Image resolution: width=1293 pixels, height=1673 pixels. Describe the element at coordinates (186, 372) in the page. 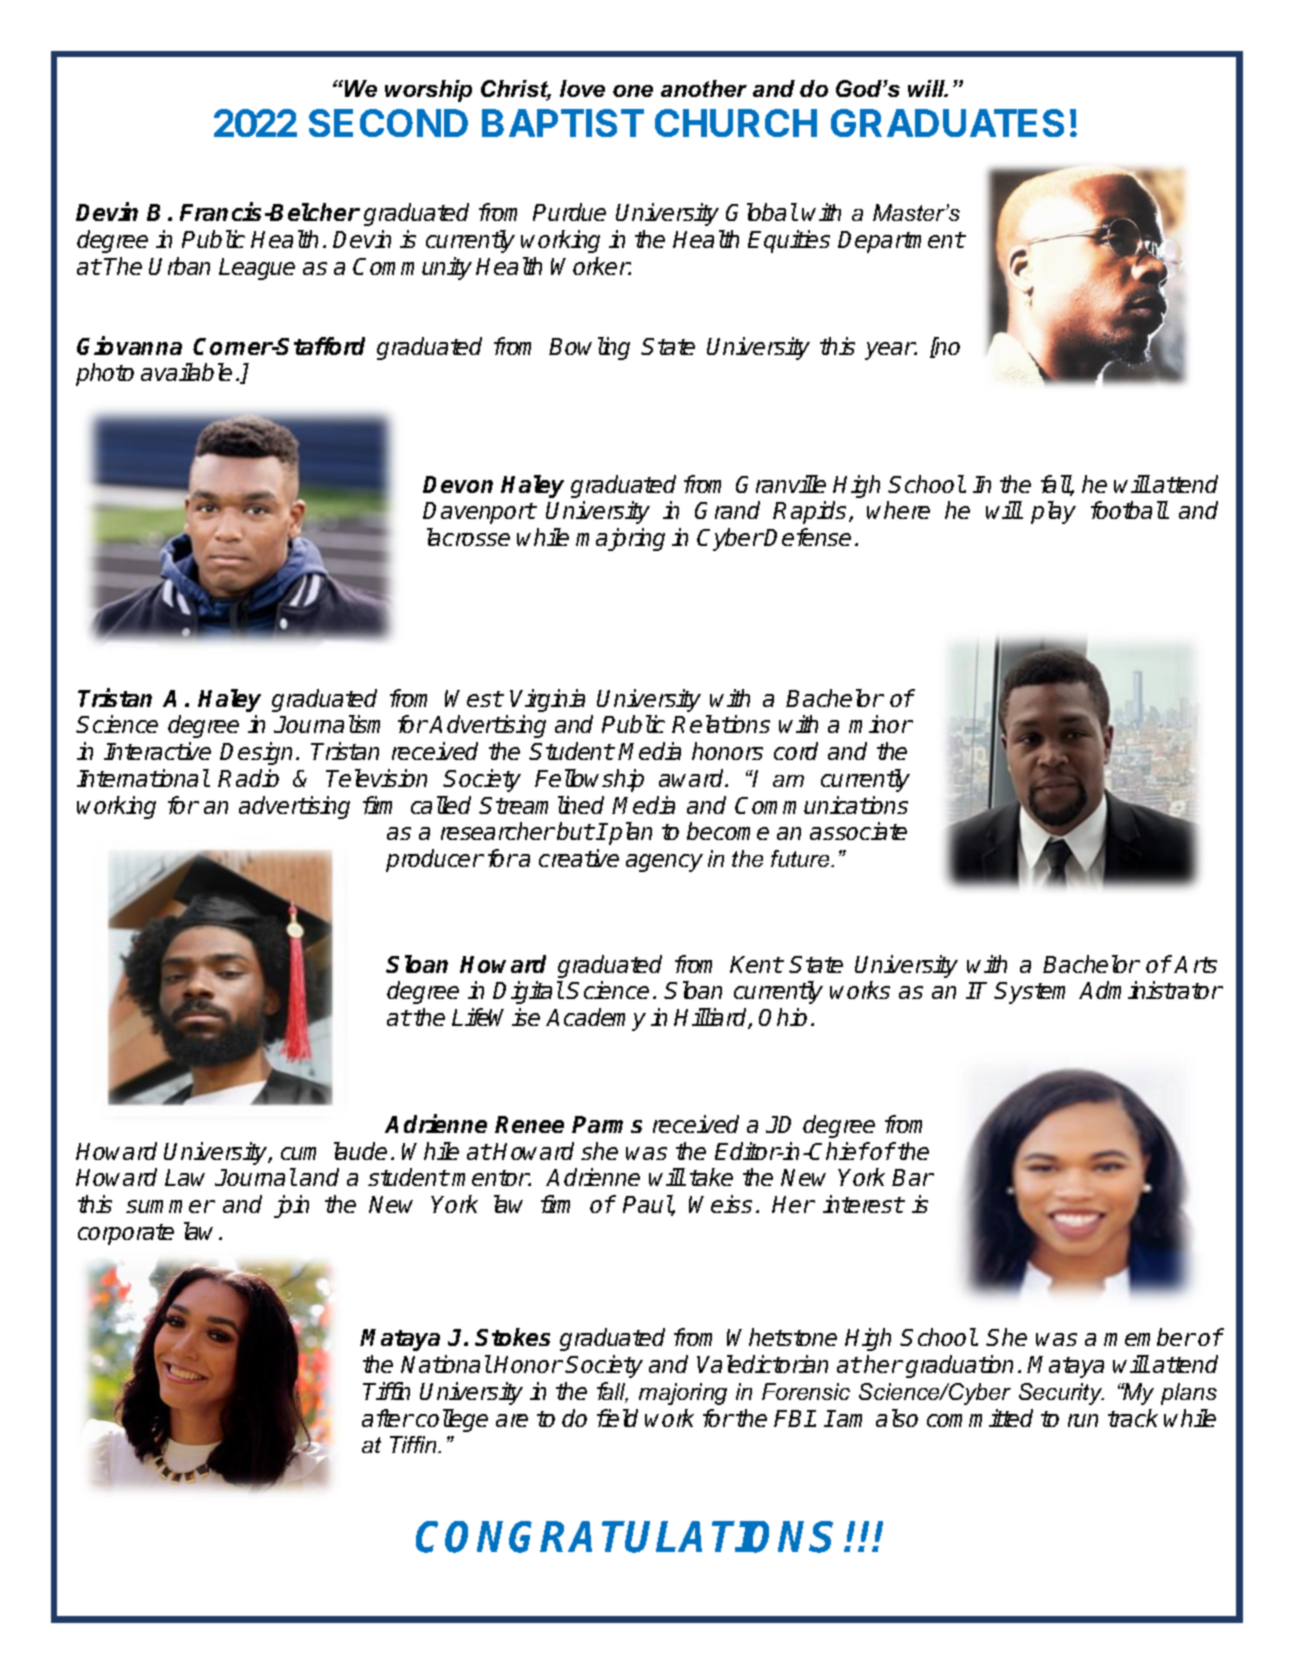

I see `available` at that location.
